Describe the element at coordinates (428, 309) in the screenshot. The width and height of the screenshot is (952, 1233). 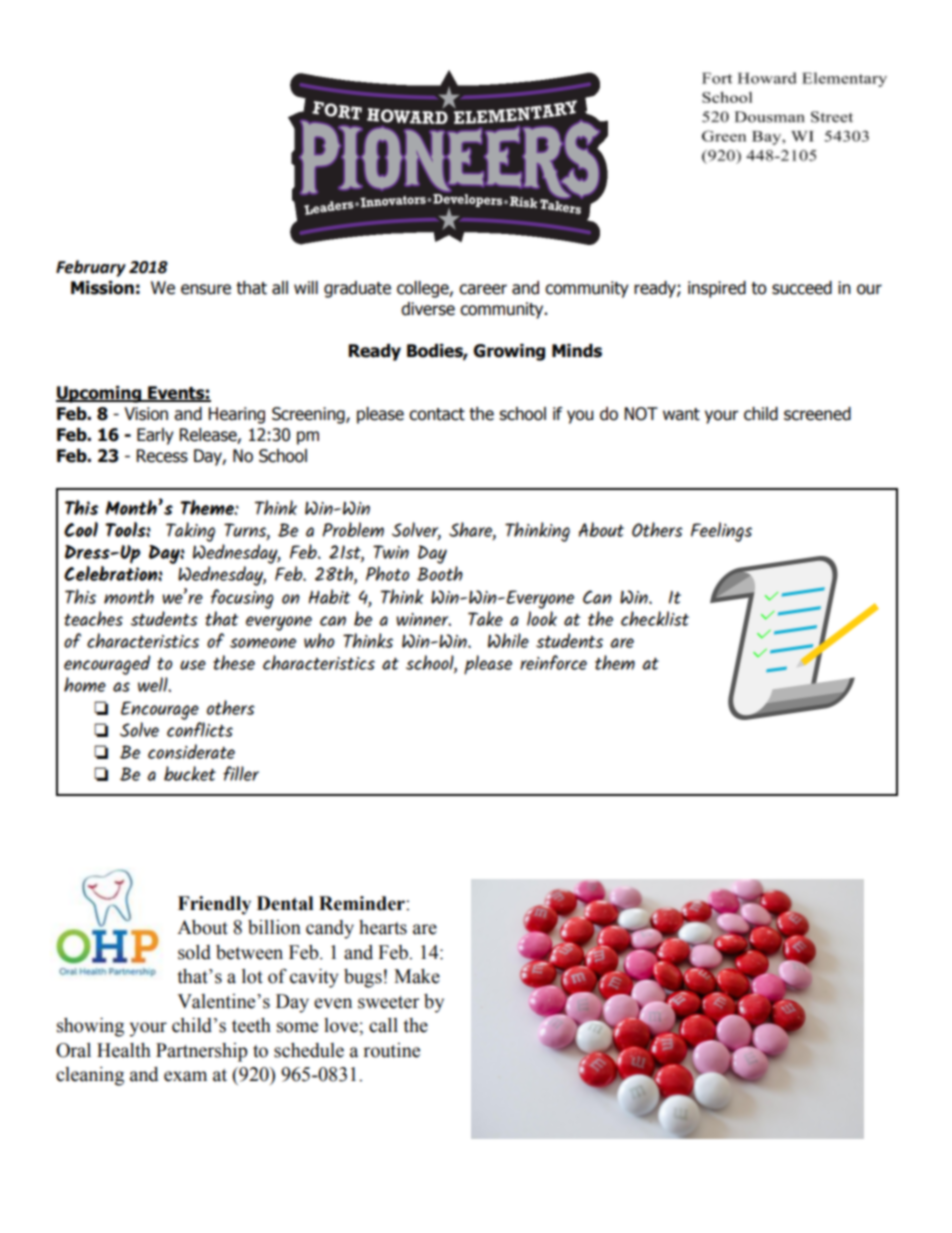
I see `diverse` at that location.
